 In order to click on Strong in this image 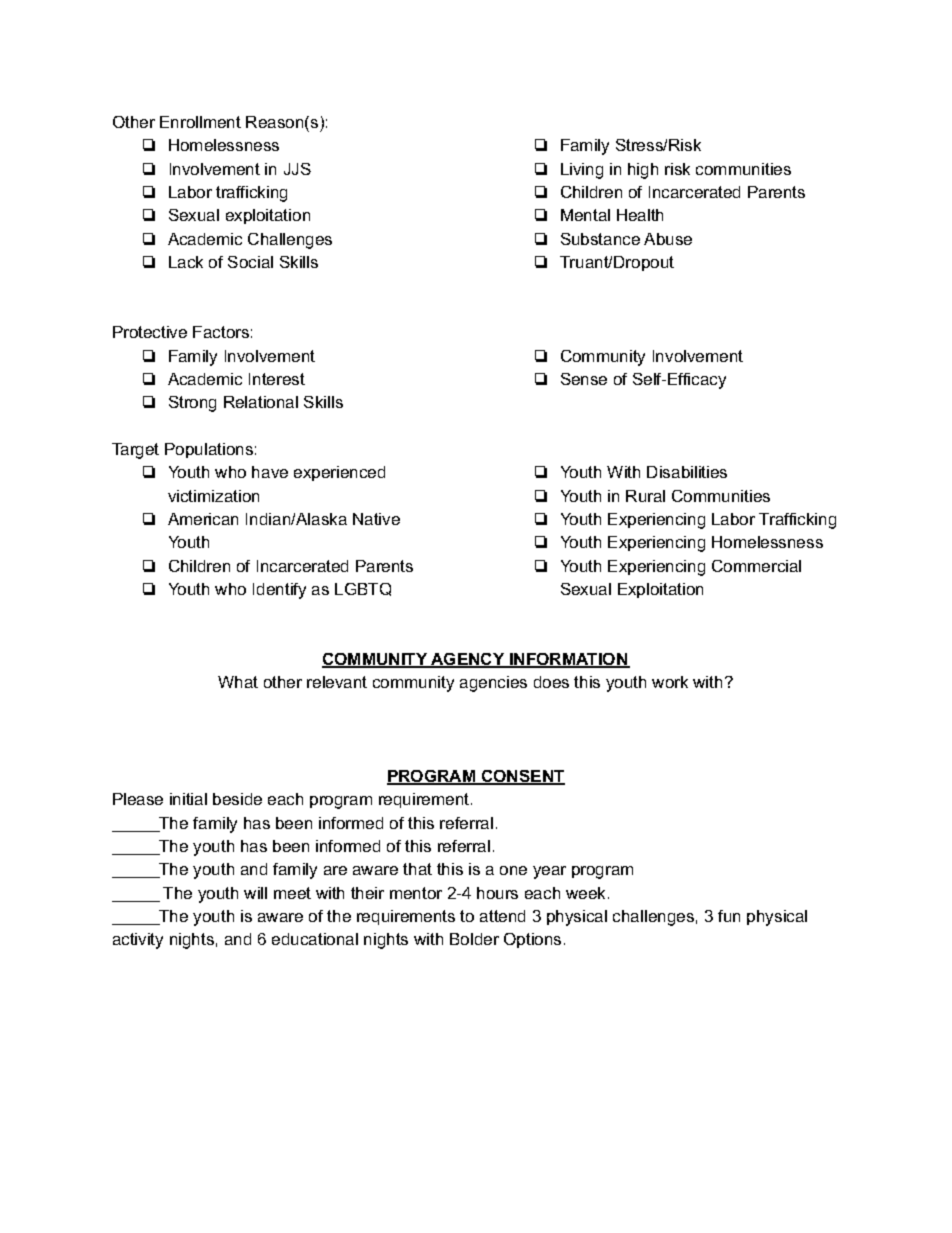, I will do `click(192, 404)`.
